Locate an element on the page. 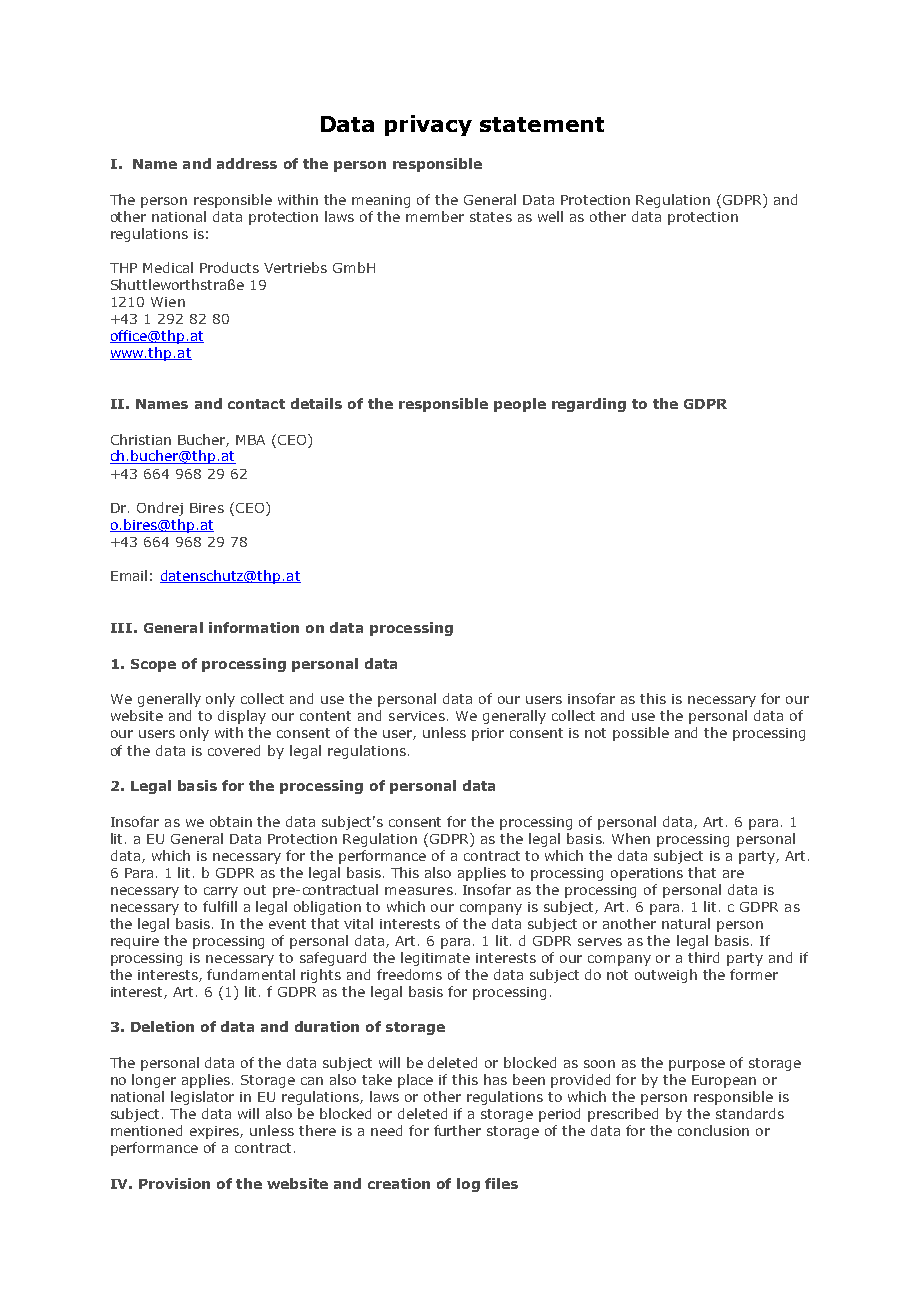 This image has width=924, height=1308. statement is located at coordinates (542, 124).
